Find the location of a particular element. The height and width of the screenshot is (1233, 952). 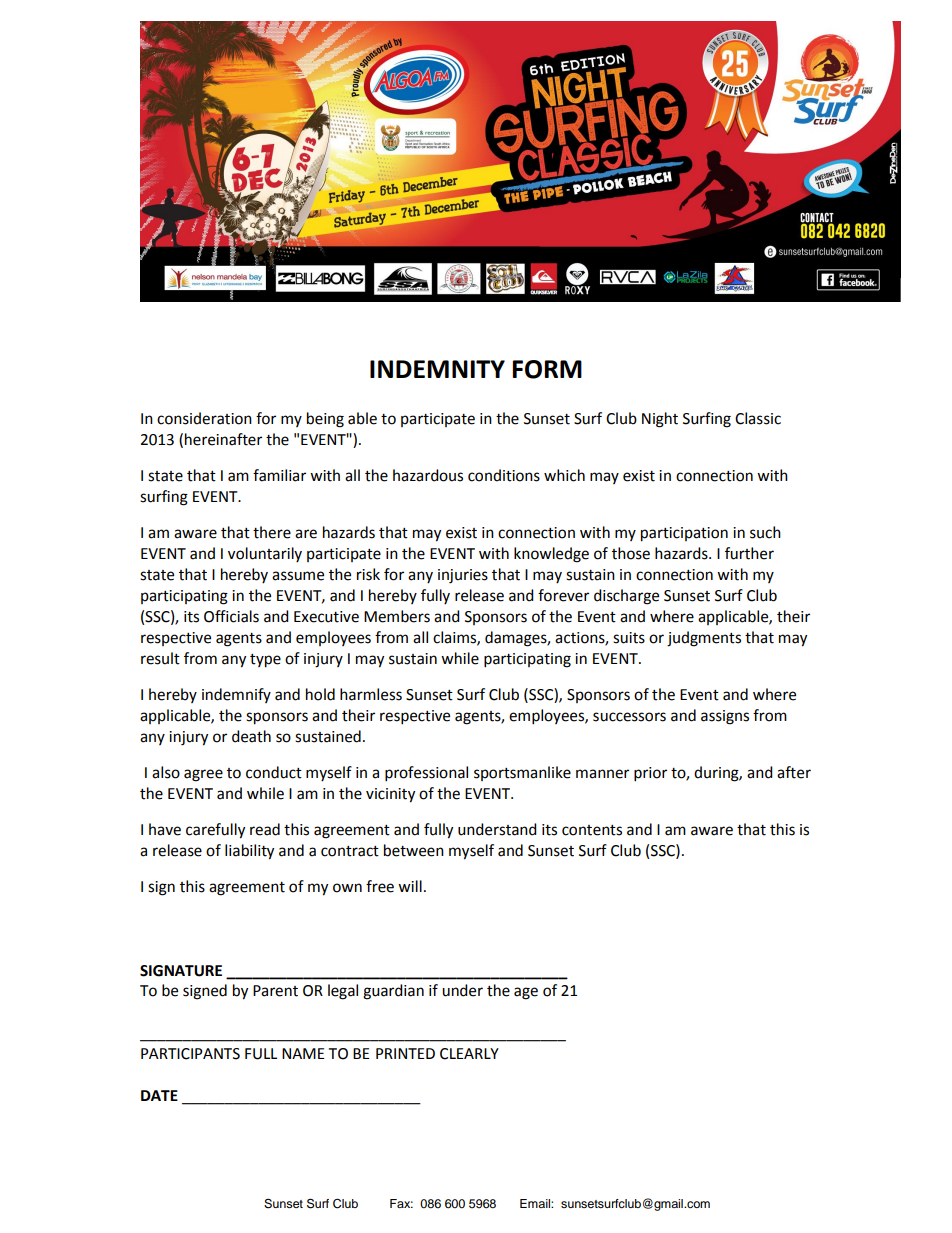

CLEARLY is located at coordinates (469, 1054).
